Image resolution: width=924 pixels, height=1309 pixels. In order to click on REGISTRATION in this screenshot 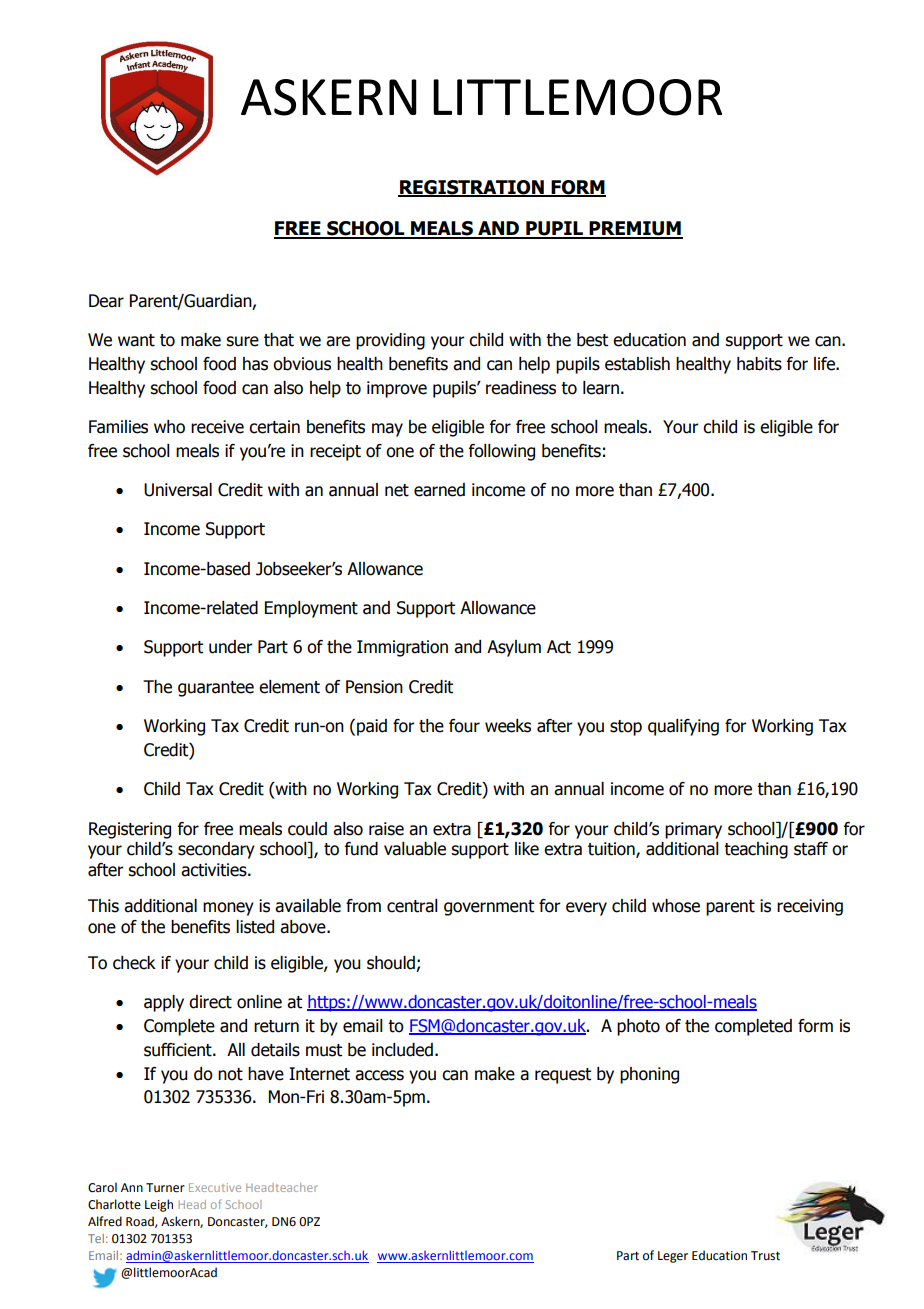, I will do `click(472, 188)`.
